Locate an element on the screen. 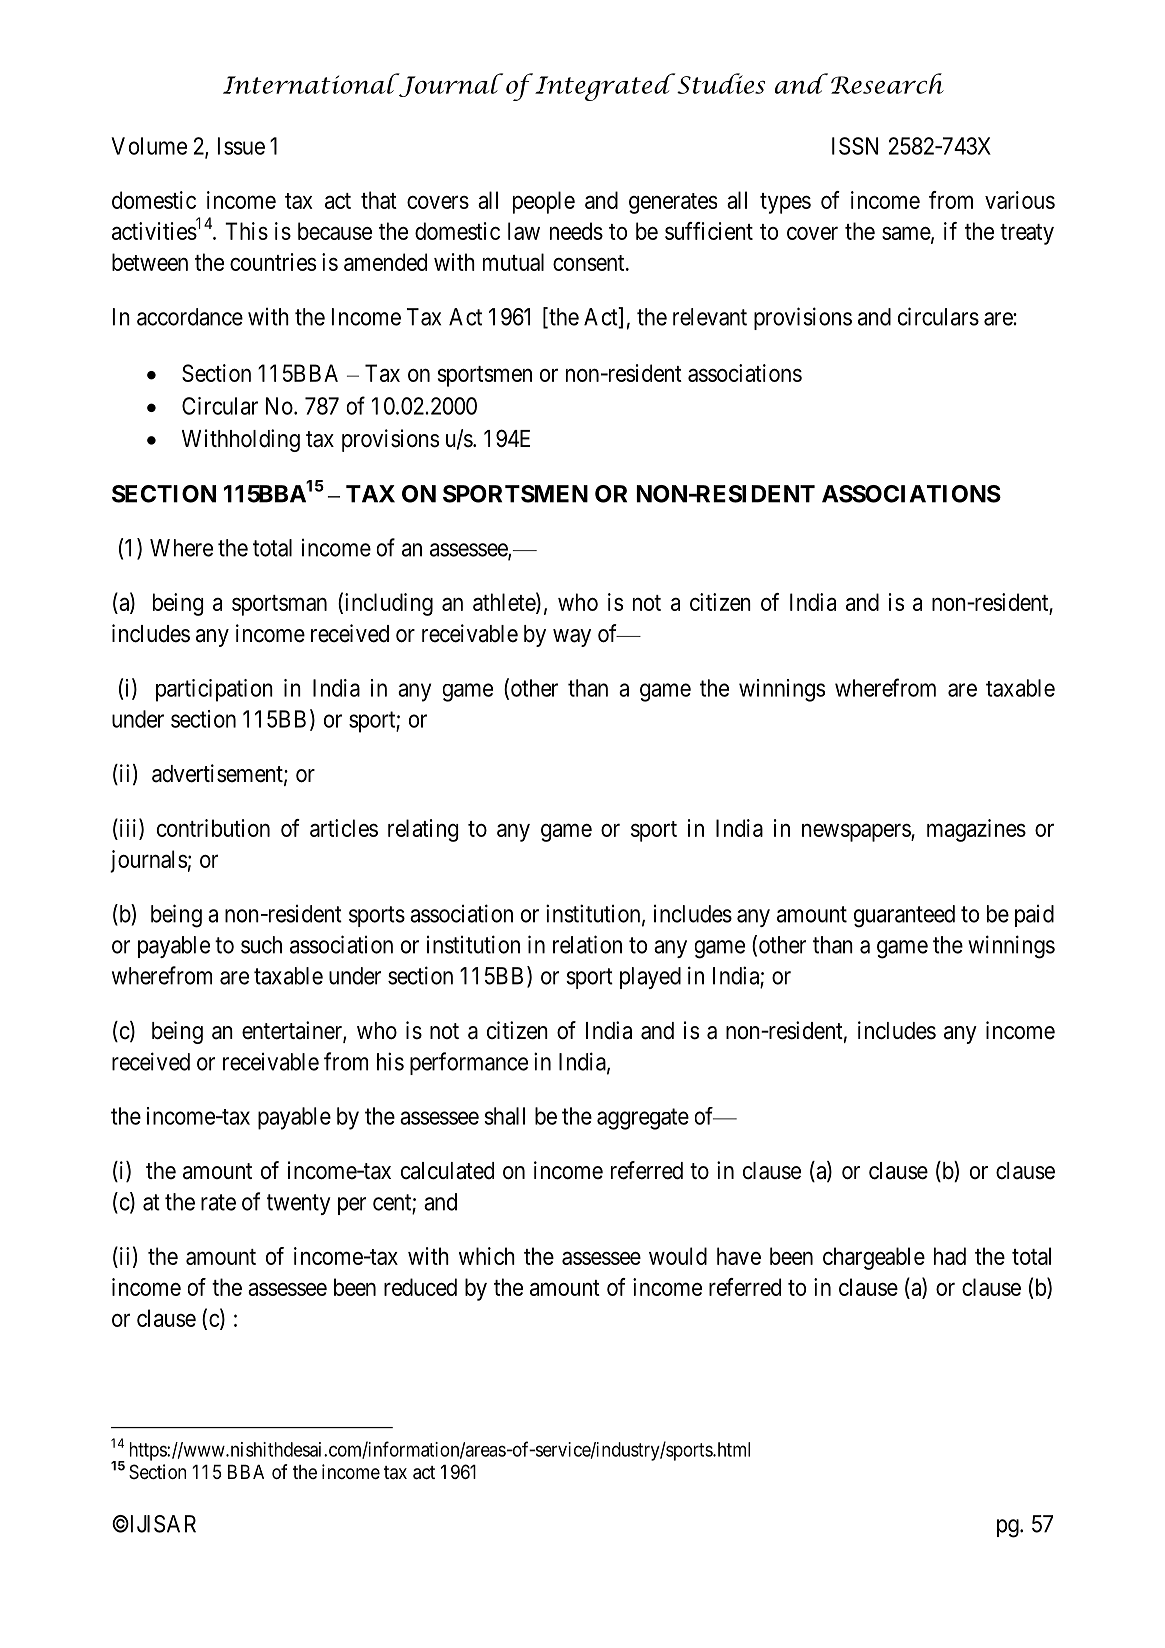 The image size is (1165, 1648). contribution is located at coordinates (213, 828).
